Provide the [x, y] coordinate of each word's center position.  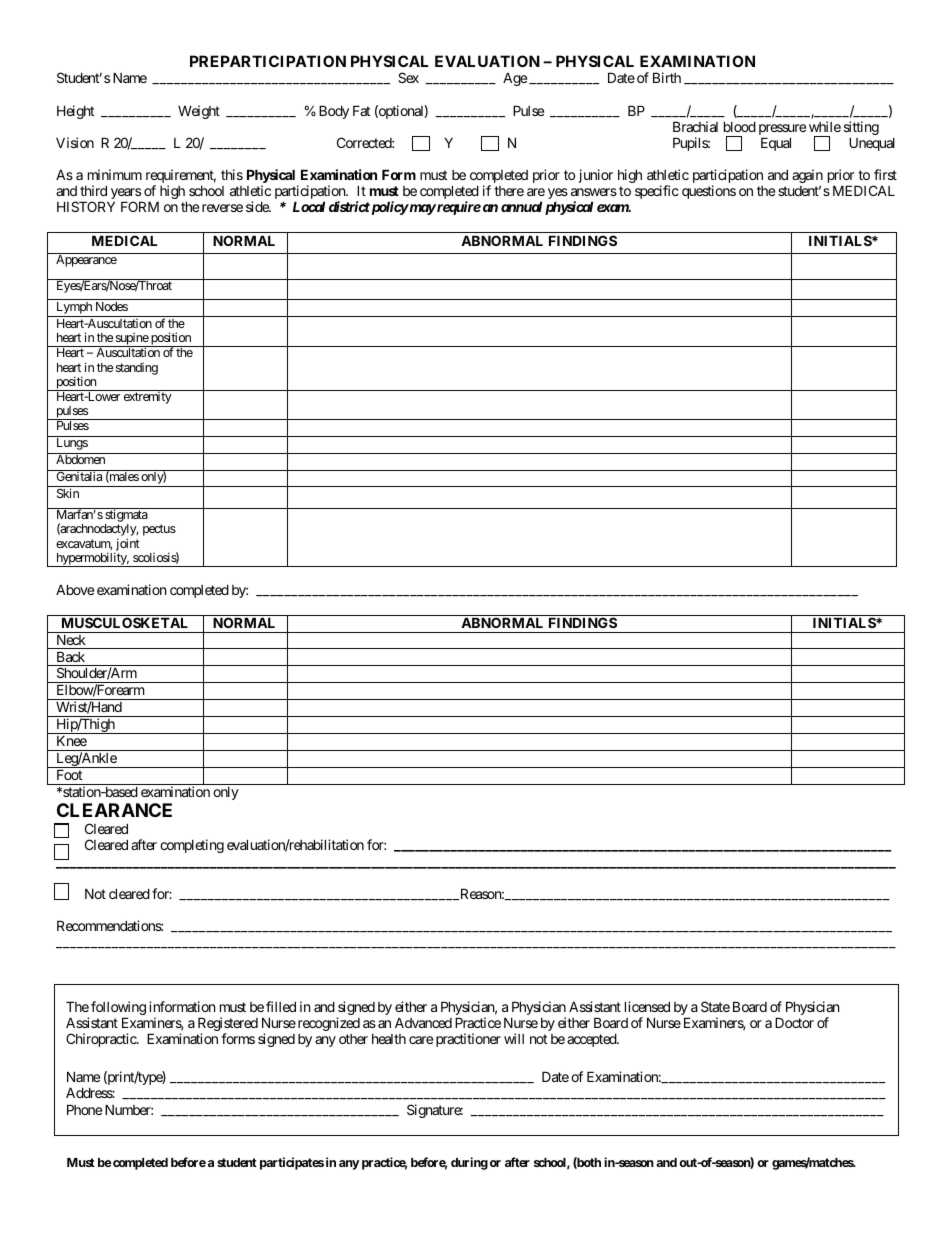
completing [192, 846]
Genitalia [79, 476]
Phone [84, 1109]
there [509, 191]
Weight [199, 112]
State [715, 1006]
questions [709, 192]
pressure [782, 131]
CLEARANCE [114, 810]
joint [127, 545]
